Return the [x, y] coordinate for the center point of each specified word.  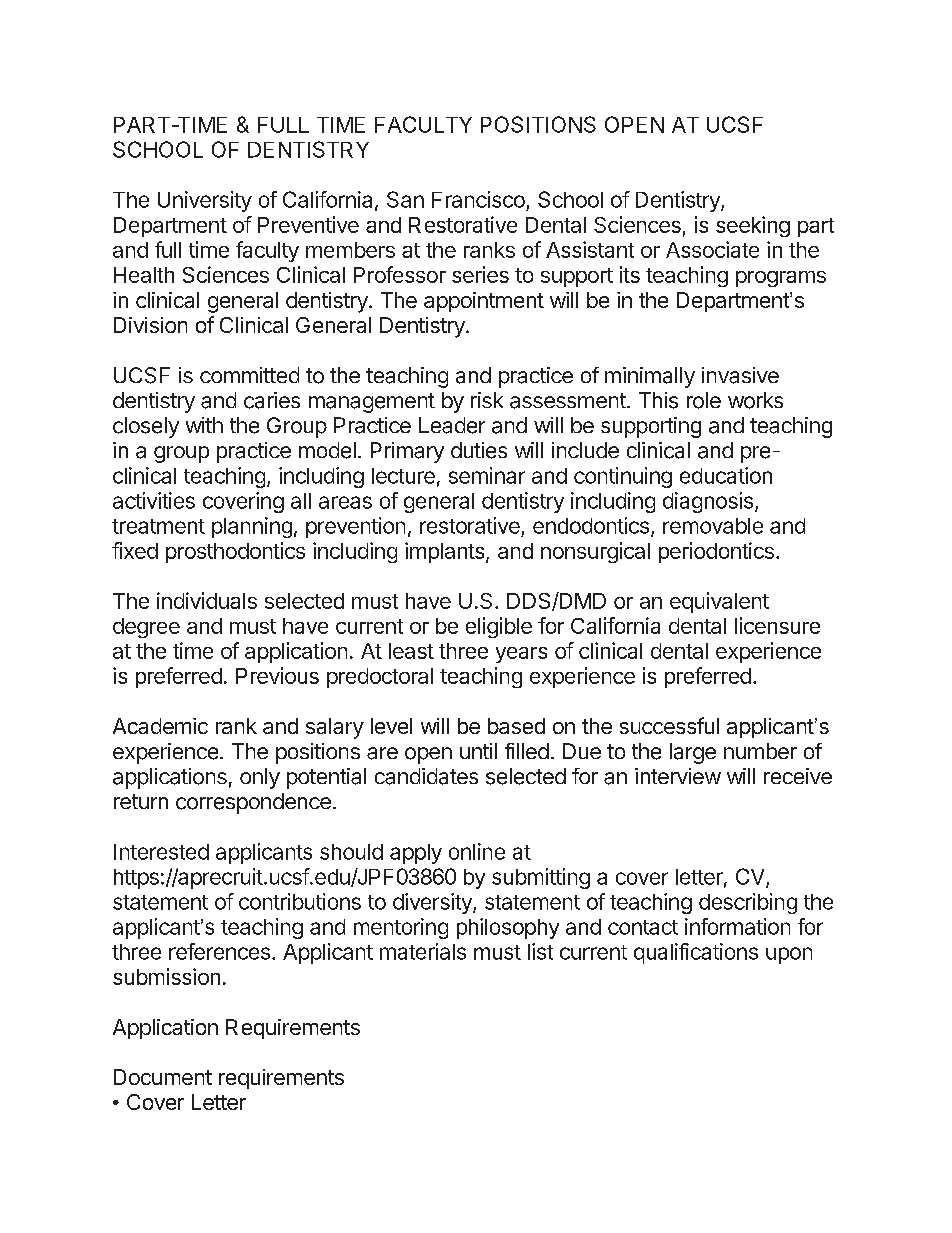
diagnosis [708, 502]
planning [252, 527]
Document [163, 1077]
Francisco [478, 199]
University [205, 201]
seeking [753, 226]
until [478, 751]
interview [678, 776]
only [260, 778]
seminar [487, 475]
